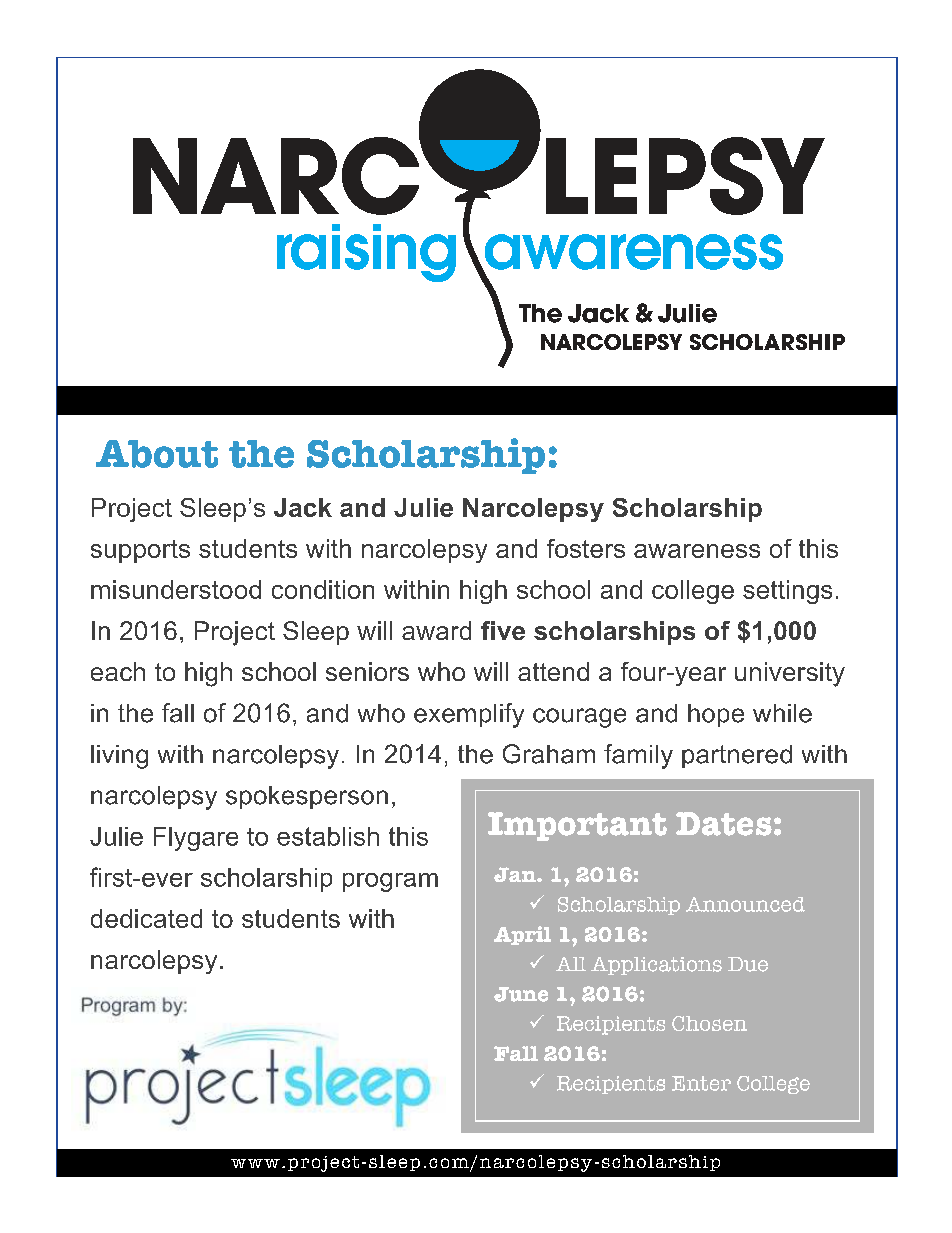 The height and width of the document is (1233, 952). I want to click on living, so click(119, 757).
